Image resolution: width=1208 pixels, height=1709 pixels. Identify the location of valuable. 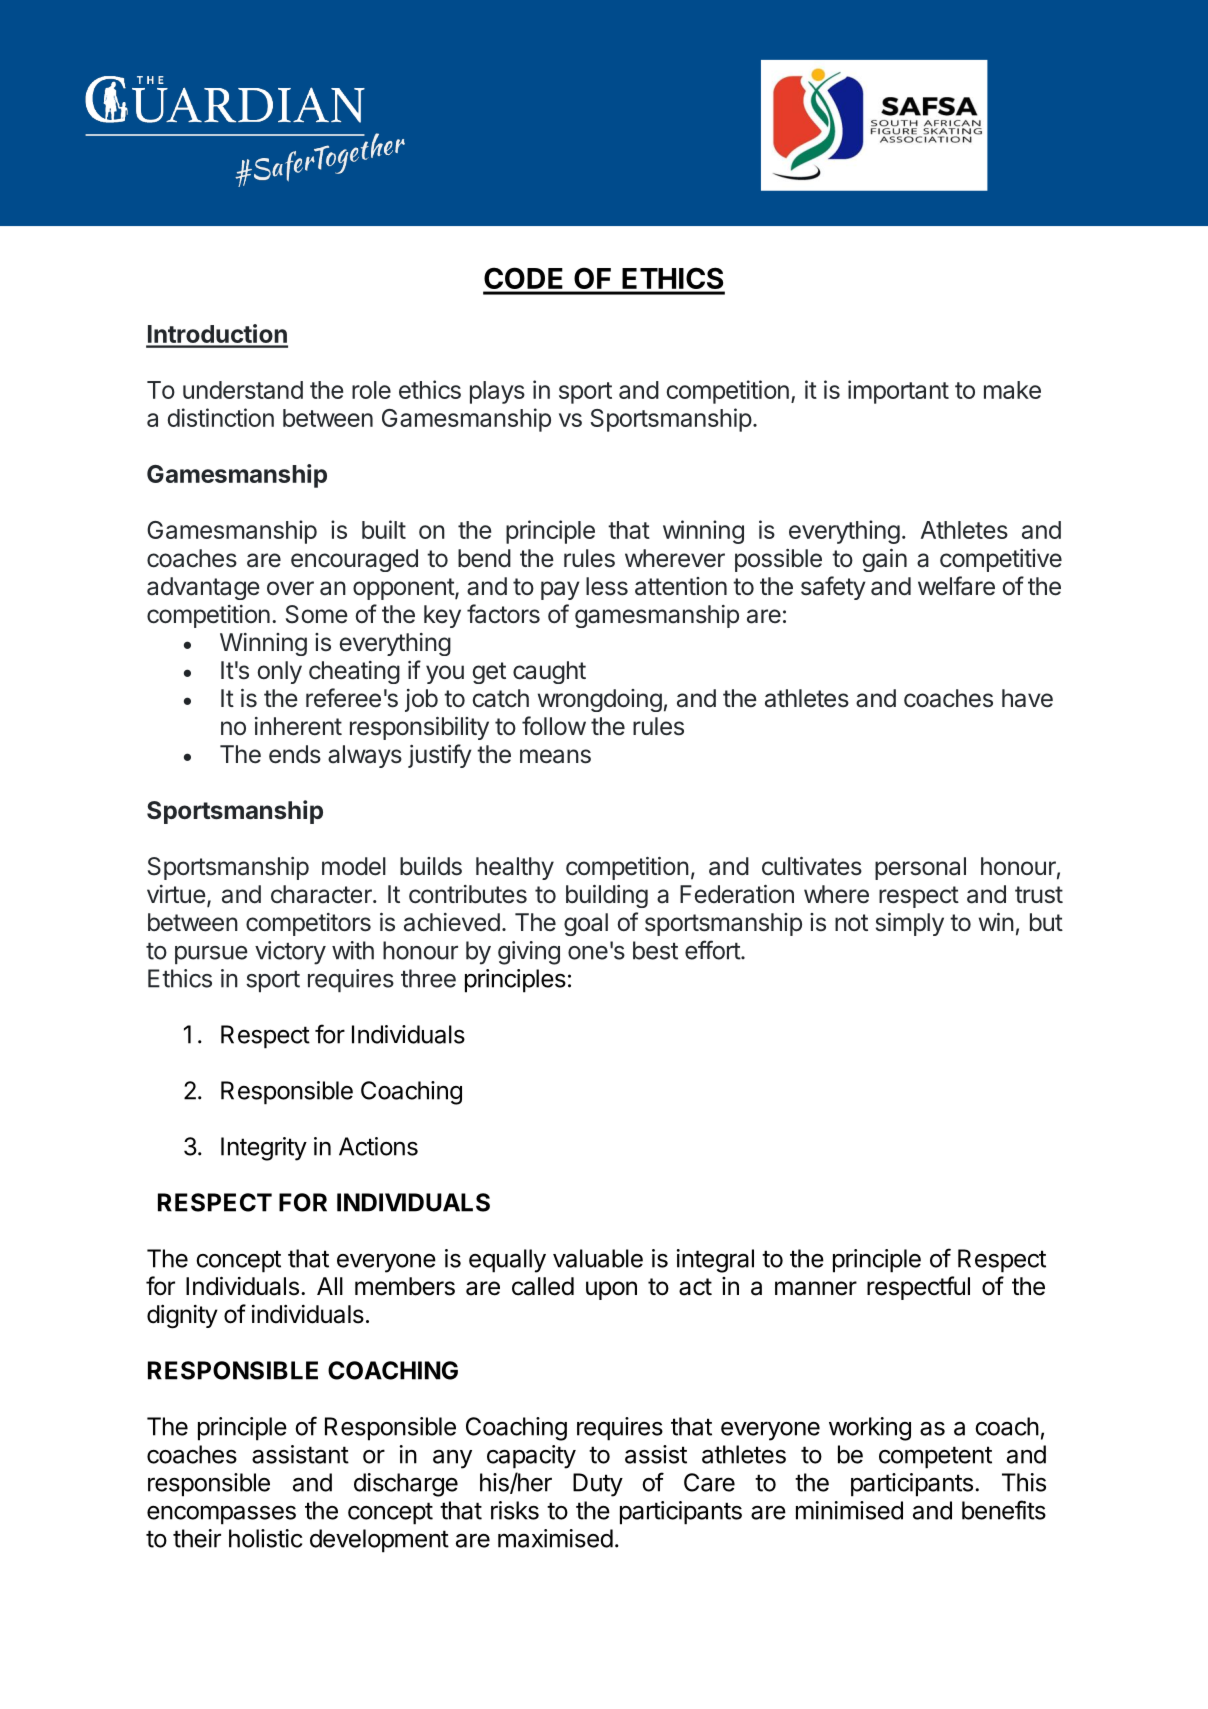
(598, 1258).
